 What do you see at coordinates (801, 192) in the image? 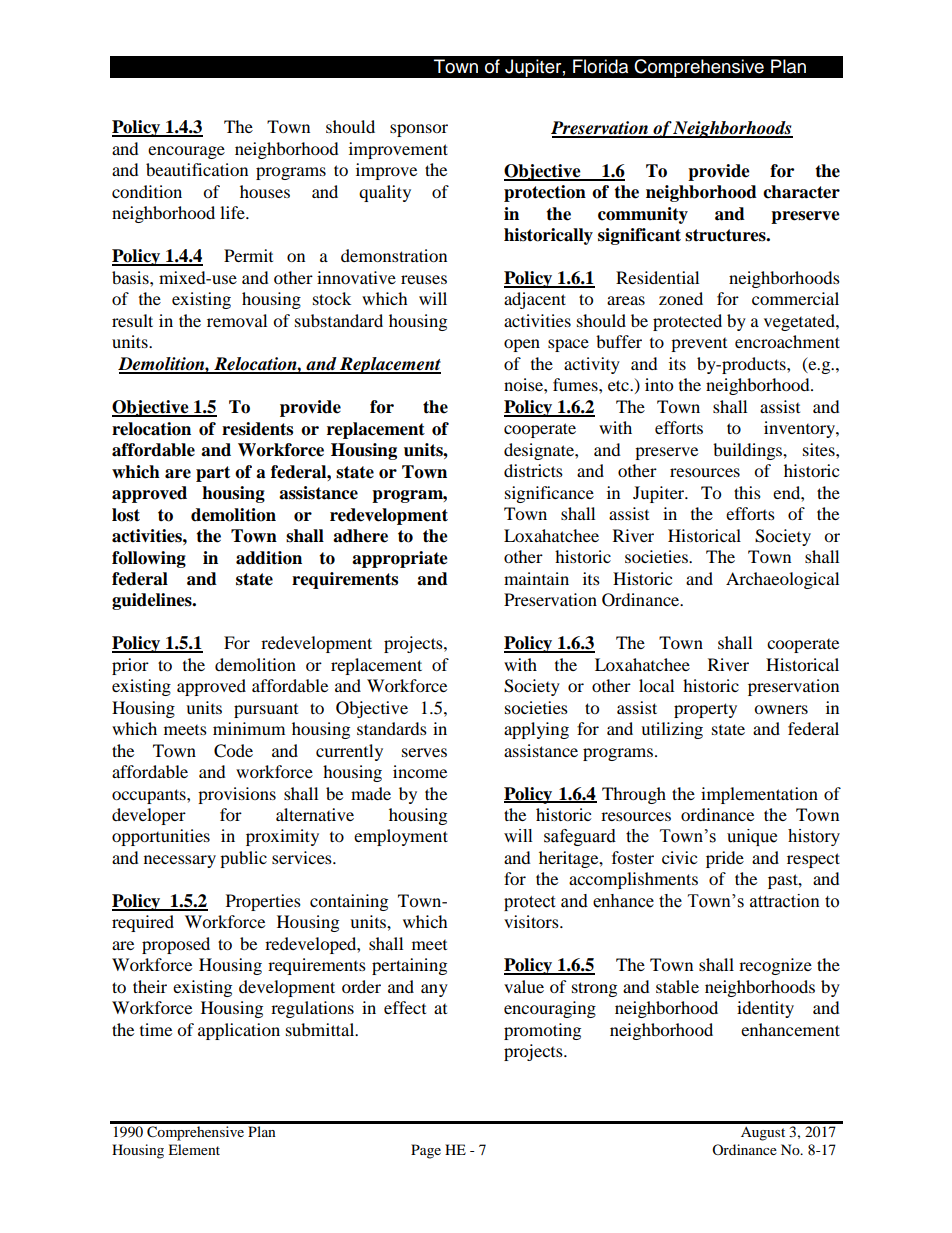
I see `character` at bounding box center [801, 192].
